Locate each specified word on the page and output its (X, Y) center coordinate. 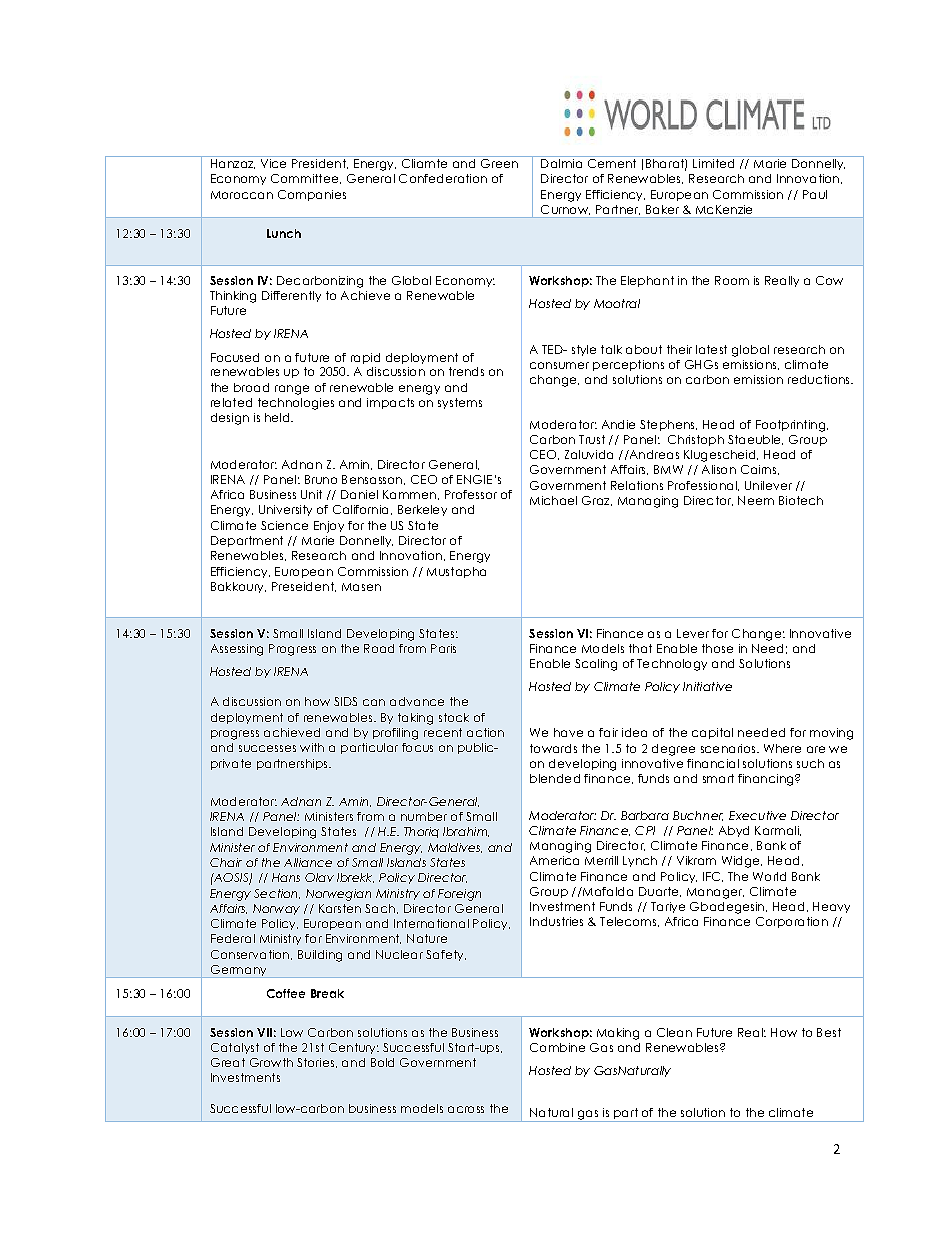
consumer (559, 365)
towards (553, 748)
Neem (756, 500)
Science (284, 525)
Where (782, 748)
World (769, 876)
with (312, 747)
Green (499, 163)
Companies (312, 195)
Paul (815, 194)
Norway (276, 909)
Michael (553, 500)
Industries (556, 921)
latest (711, 349)
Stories (317, 1063)
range (292, 390)
